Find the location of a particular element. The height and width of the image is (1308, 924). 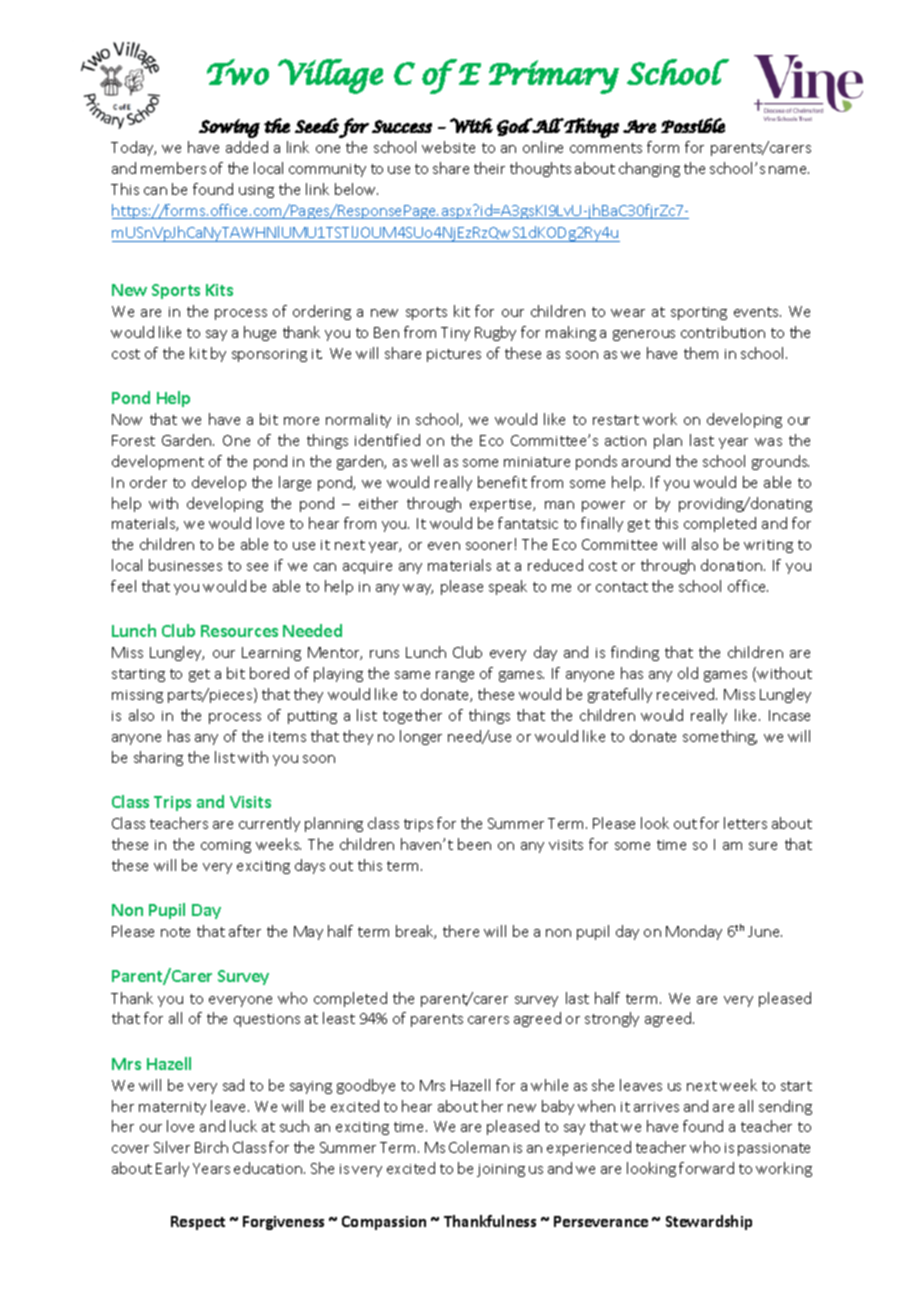

Early is located at coordinates (172, 1169).
